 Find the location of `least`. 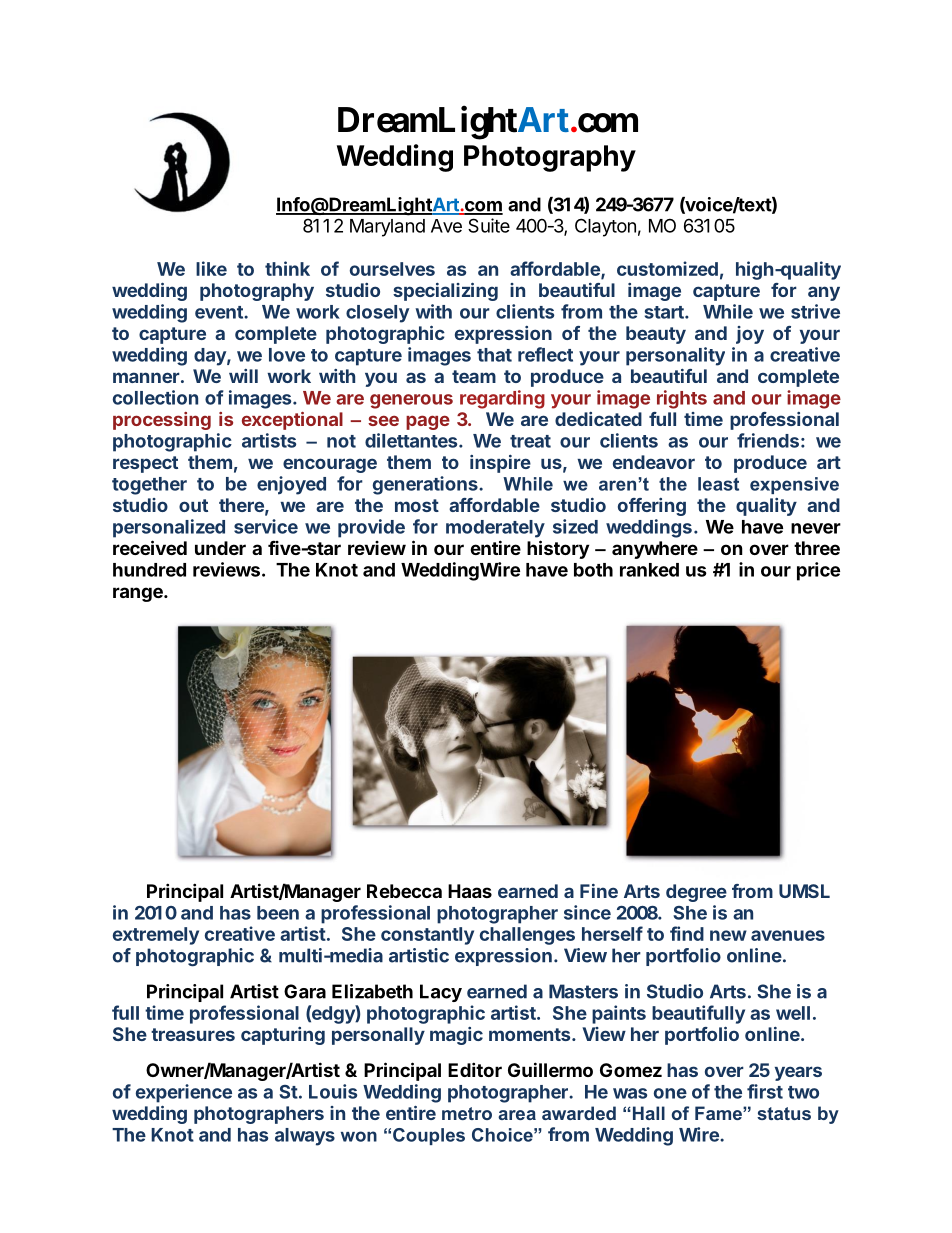

least is located at coordinates (718, 484).
